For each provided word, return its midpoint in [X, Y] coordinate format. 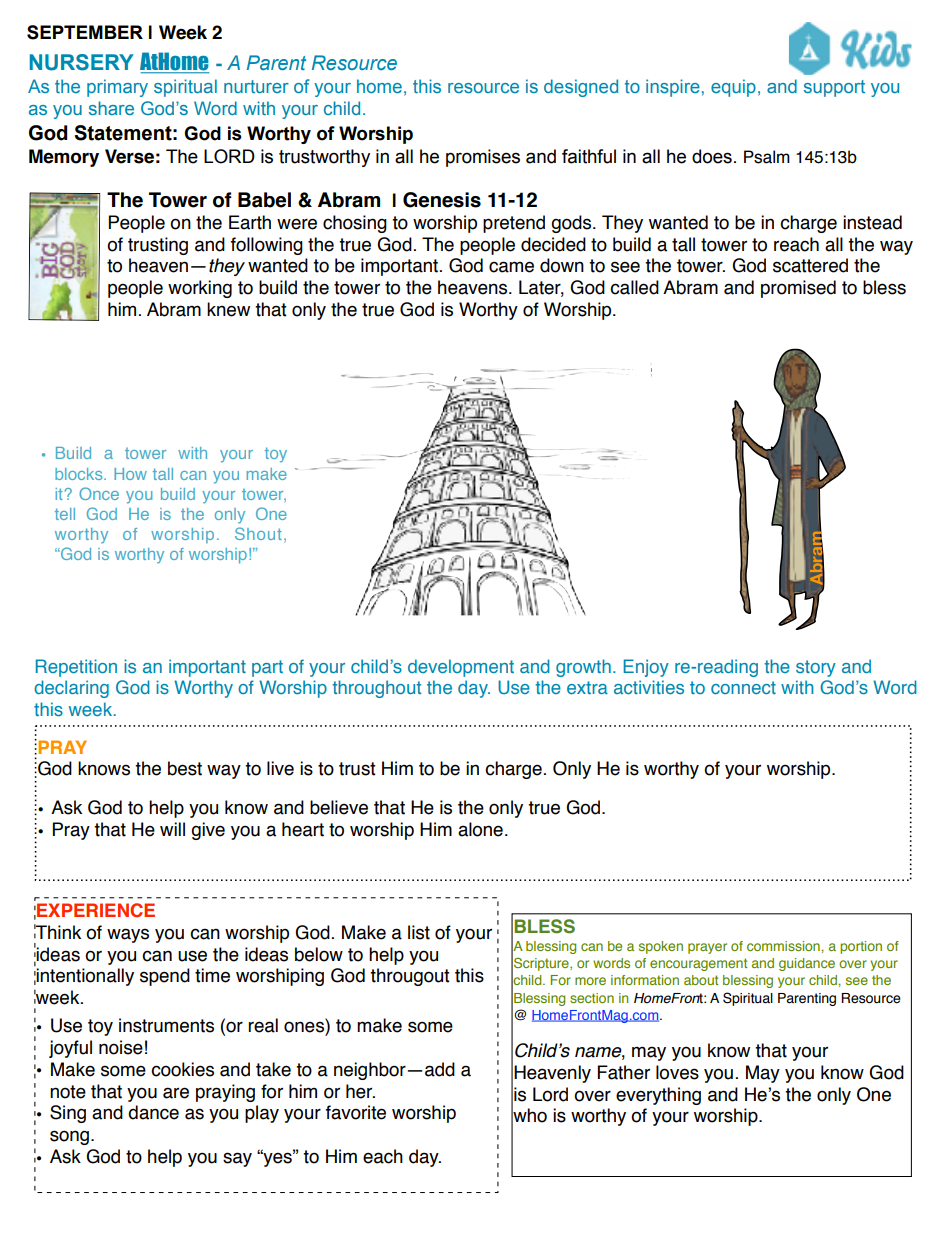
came [511, 267]
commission [784, 946]
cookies [182, 1069]
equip [733, 88]
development [461, 668]
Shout [258, 533]
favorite [356, 1112]
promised [798, 289]
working [200, 289]
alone [480, 829]
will [172, 829]
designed [581, 88]
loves [677, 1072]
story [816, 668]
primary [117, 88]
